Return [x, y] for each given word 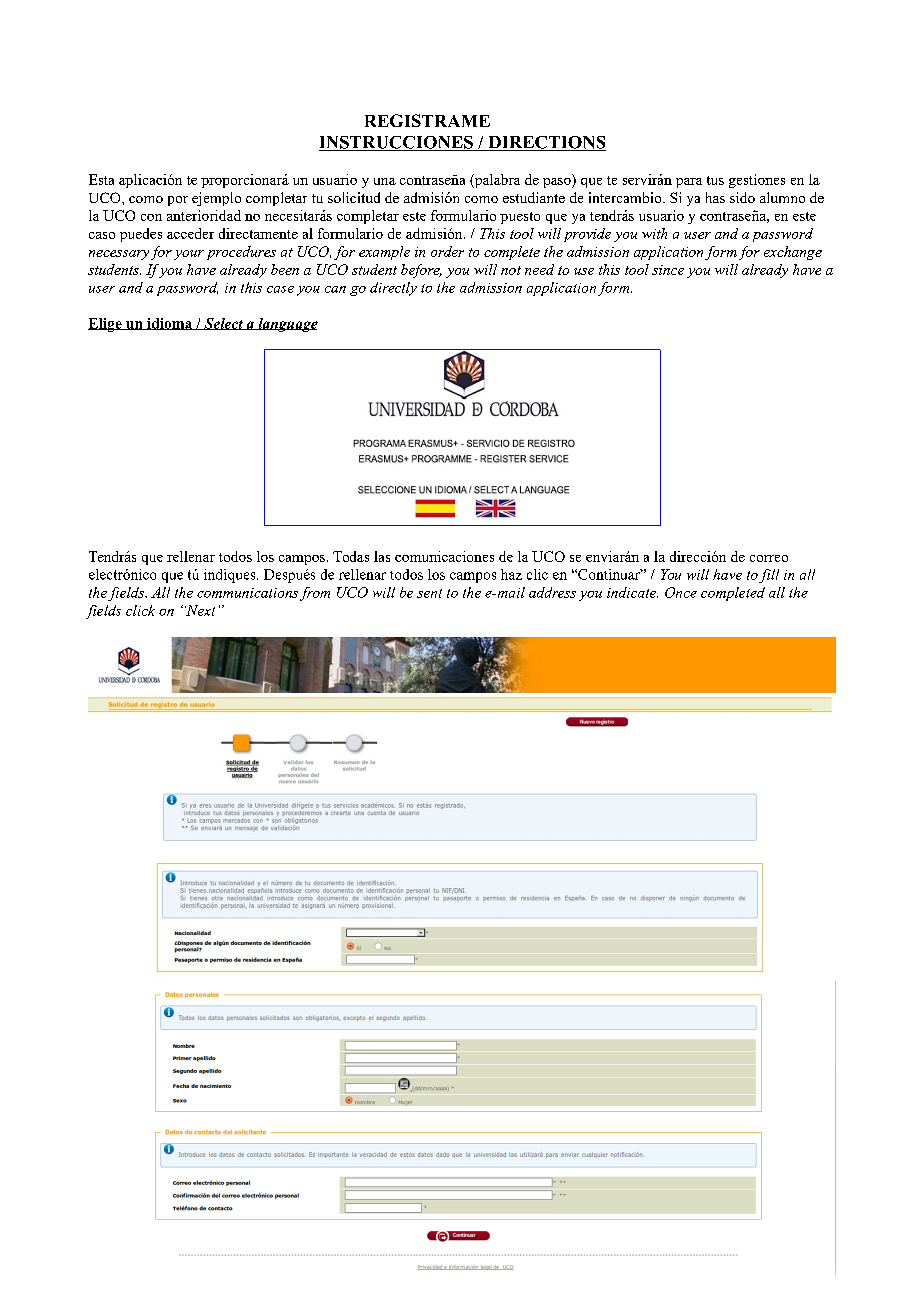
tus [715, 180]
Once [681, 592]
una [385, 181]
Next [200, 610]
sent [429, 593]
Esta [101, 179]
